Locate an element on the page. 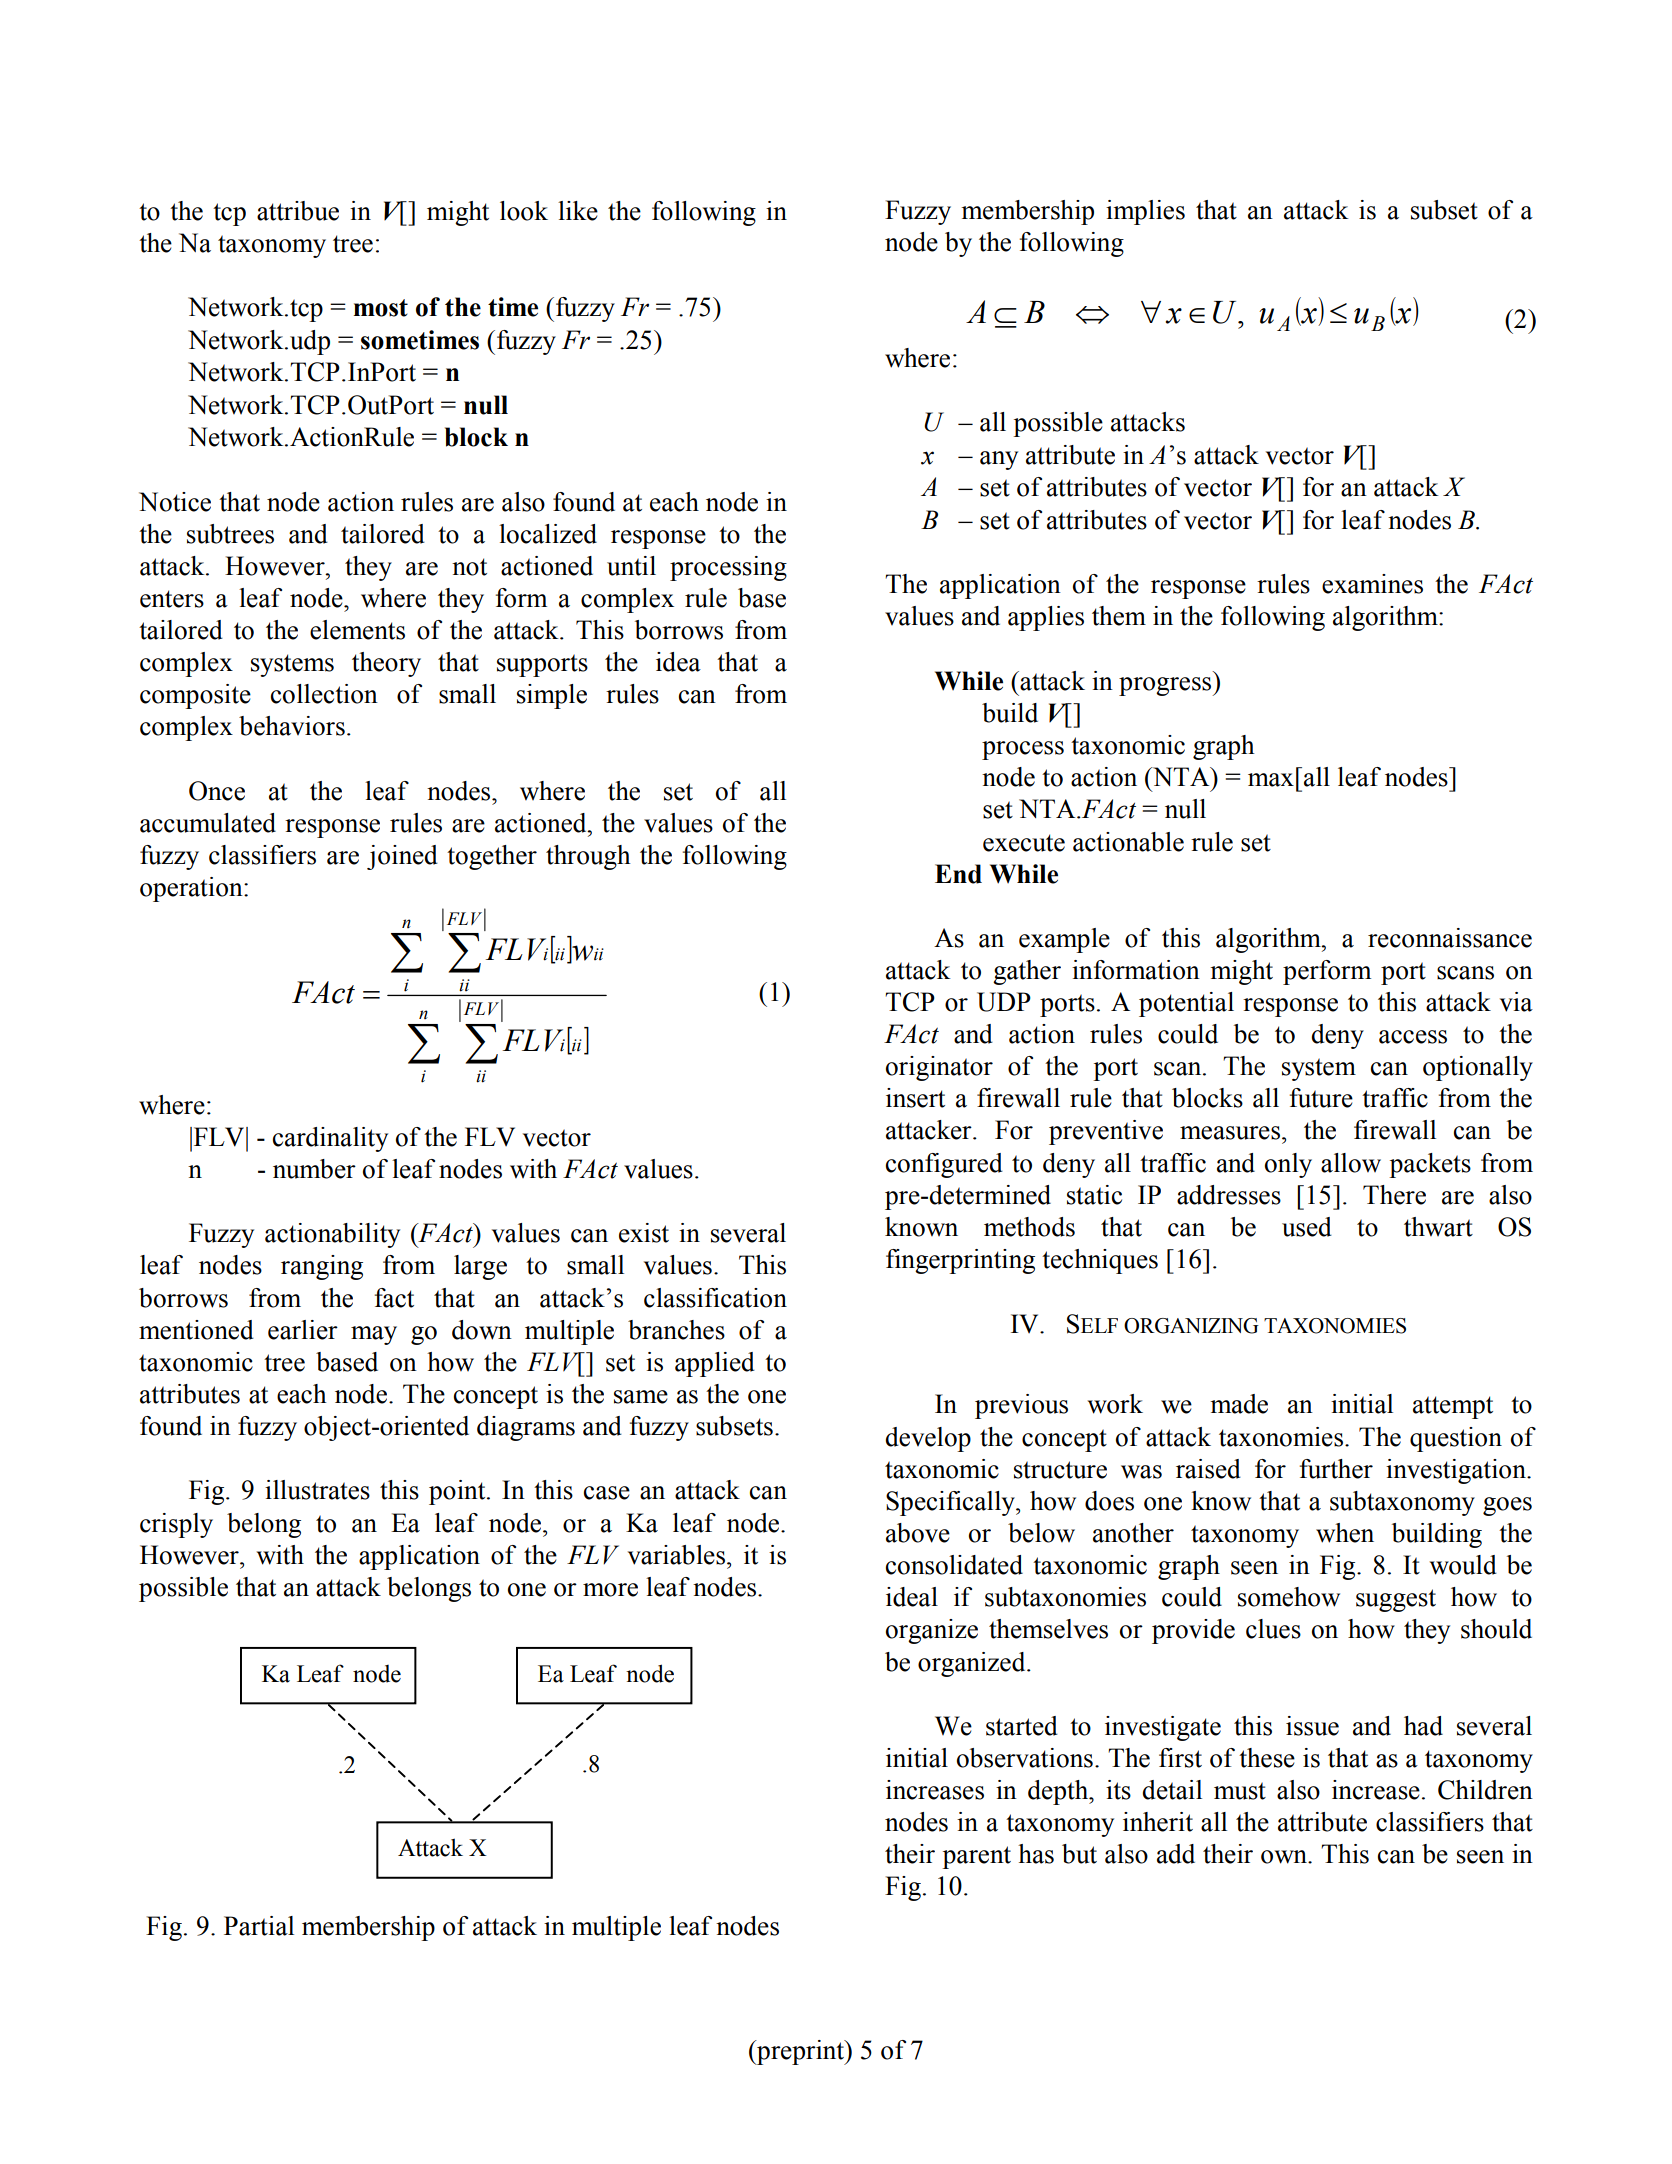 This page has width=1672, height=2164. like is located at coordinates (578, 211).
